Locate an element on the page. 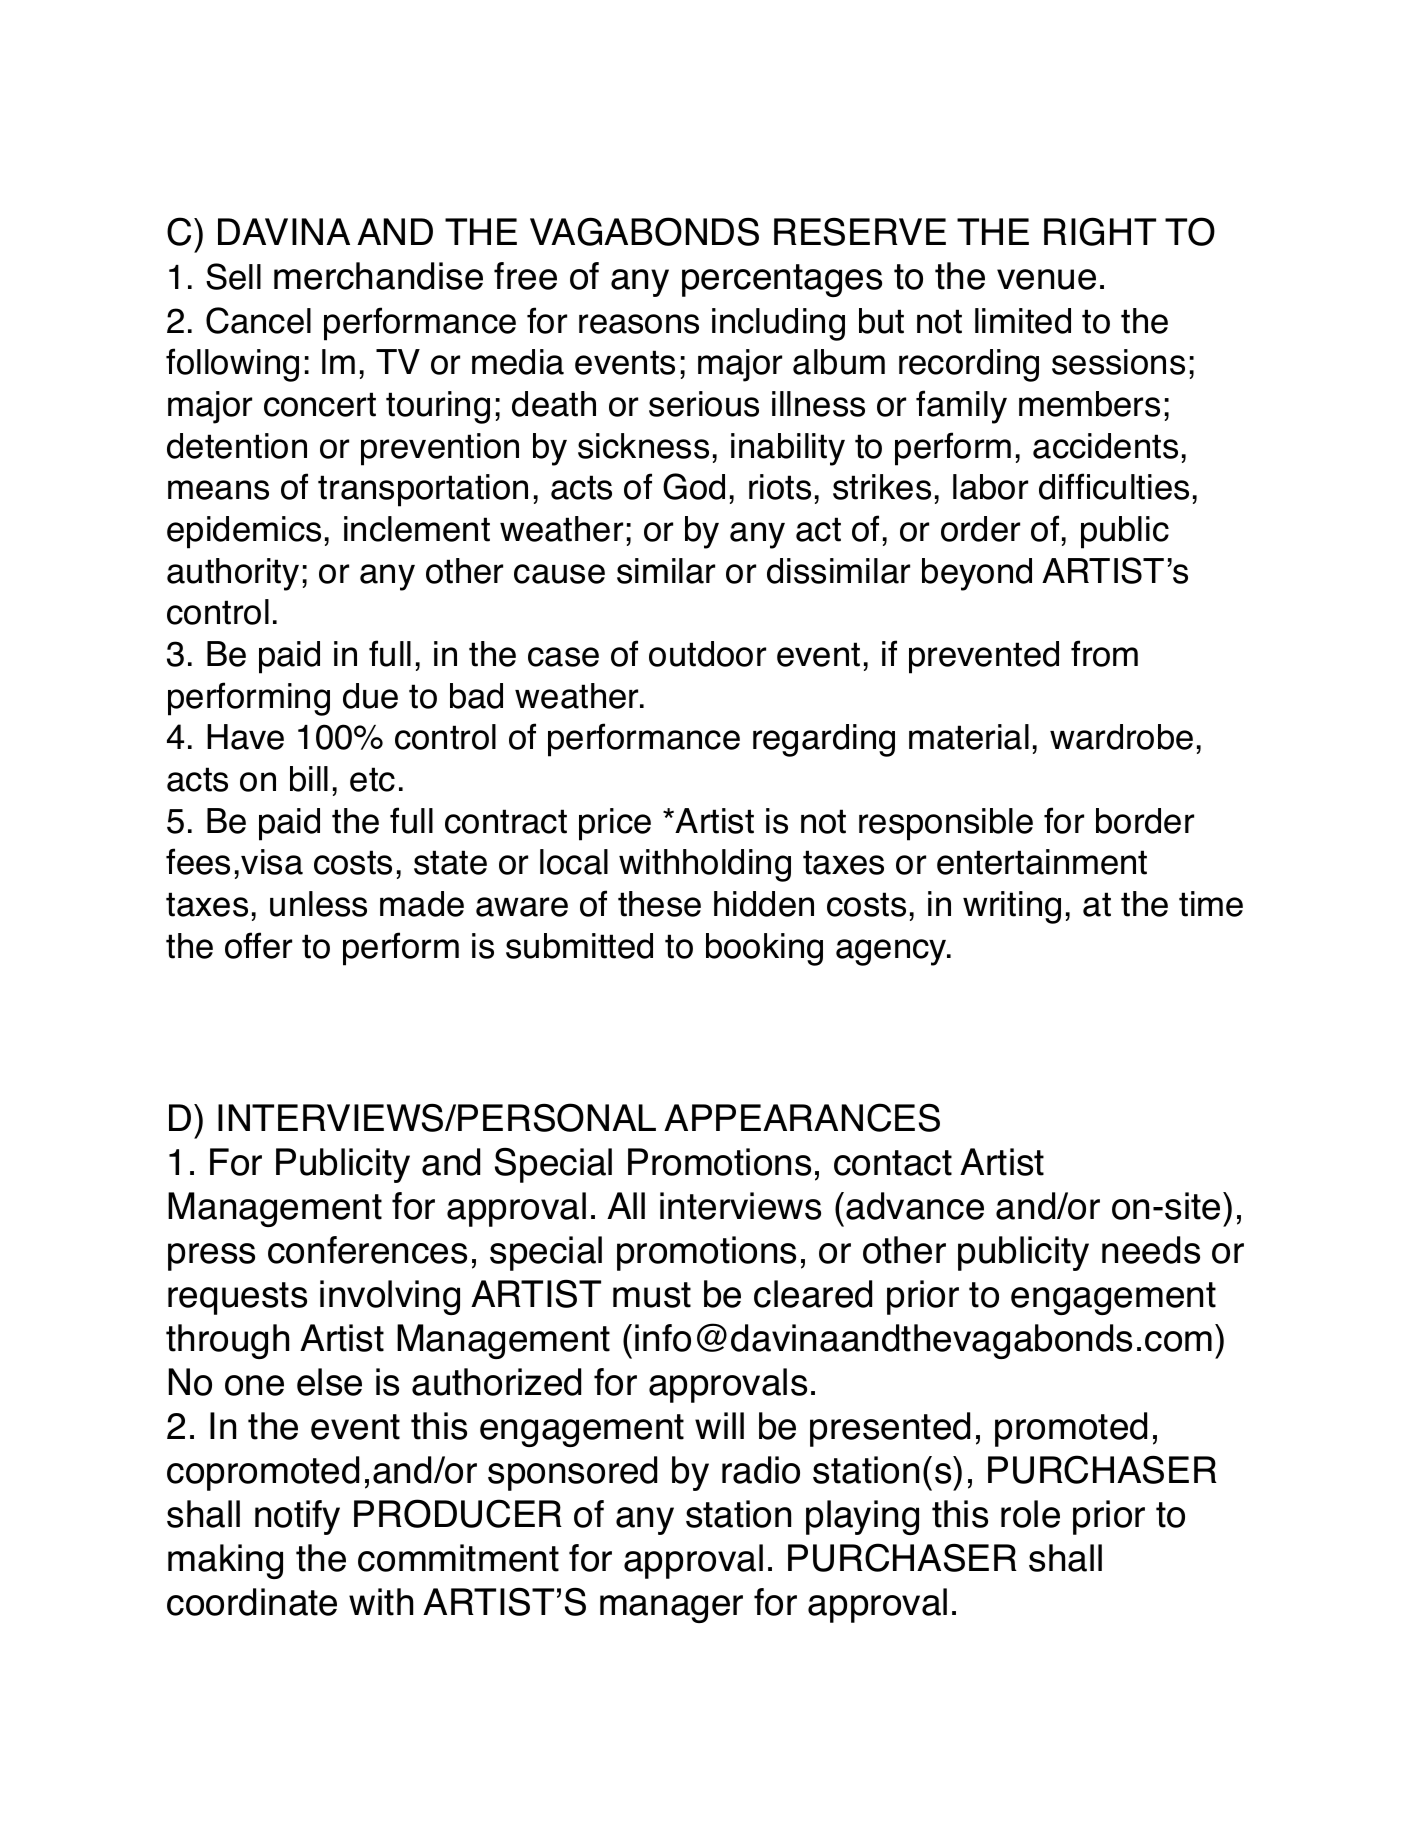  notify is located at coordinates (297, 1517).
